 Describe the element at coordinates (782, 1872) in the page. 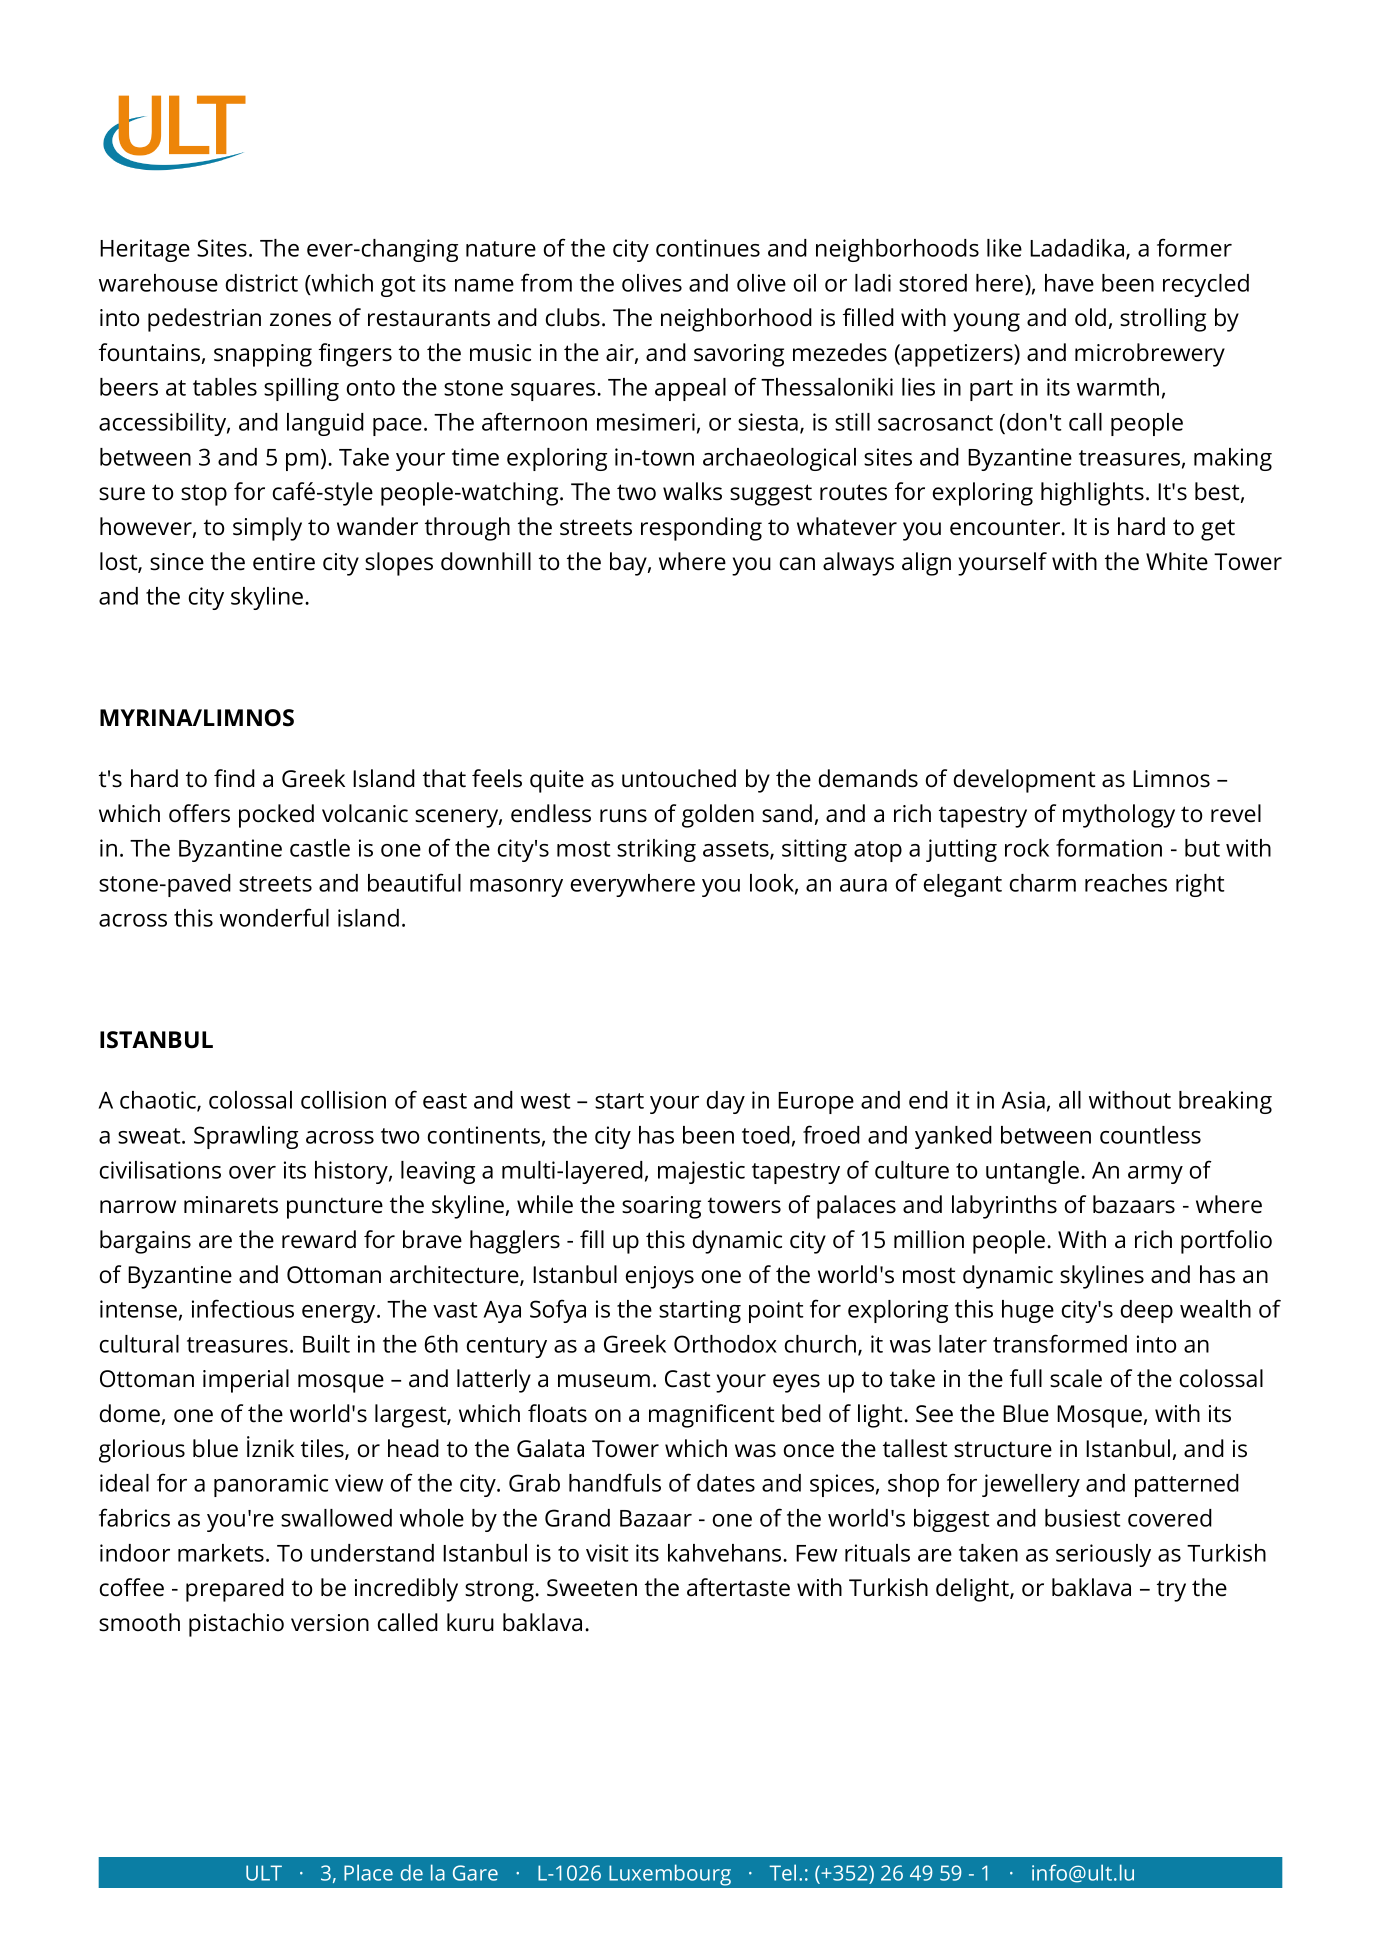

I see `Tel` at that location.
